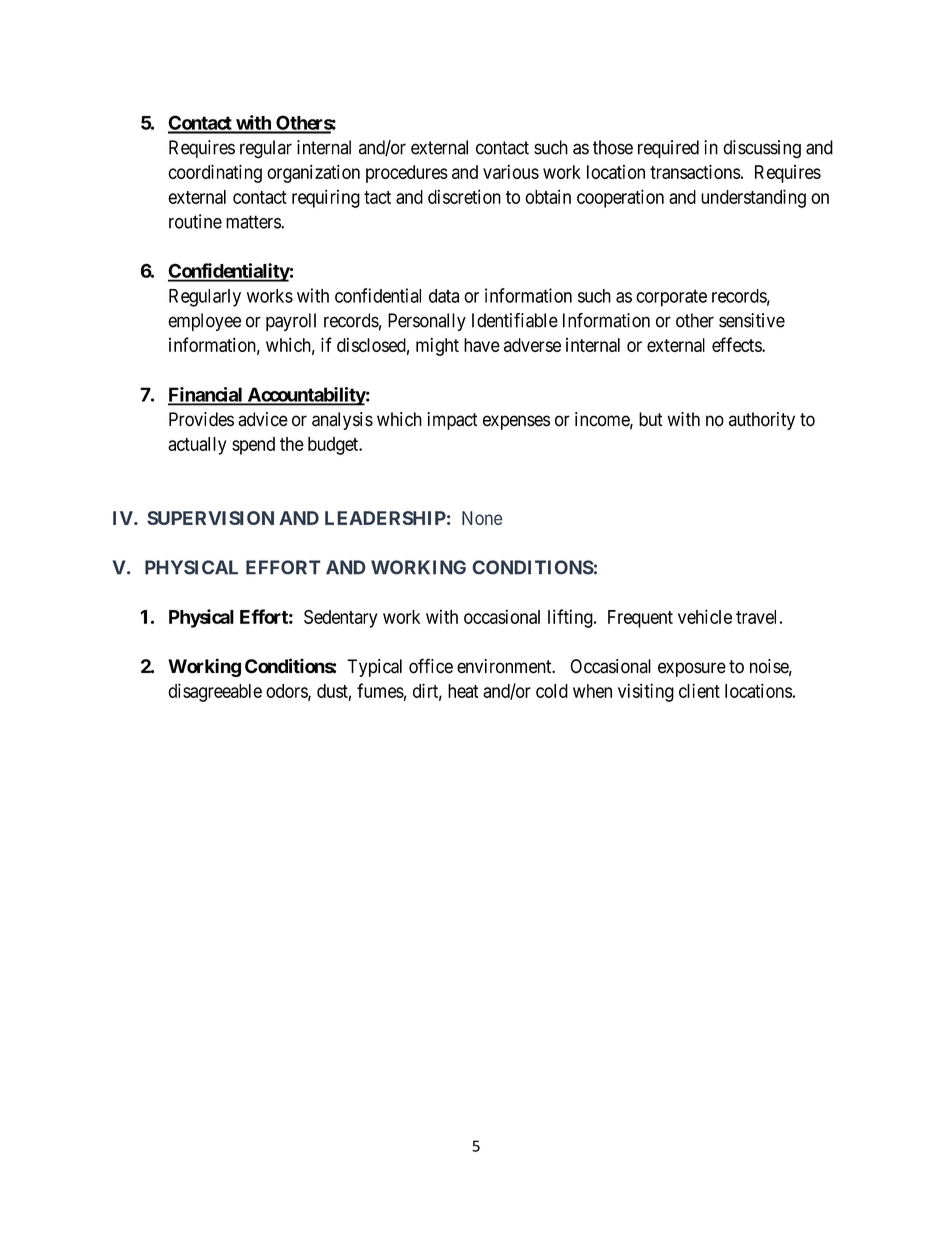 This document has width=952, height=1233. What do you see at coordinates (452, 421) in the document?
I see `impact` at bounding box center [452, 421].
